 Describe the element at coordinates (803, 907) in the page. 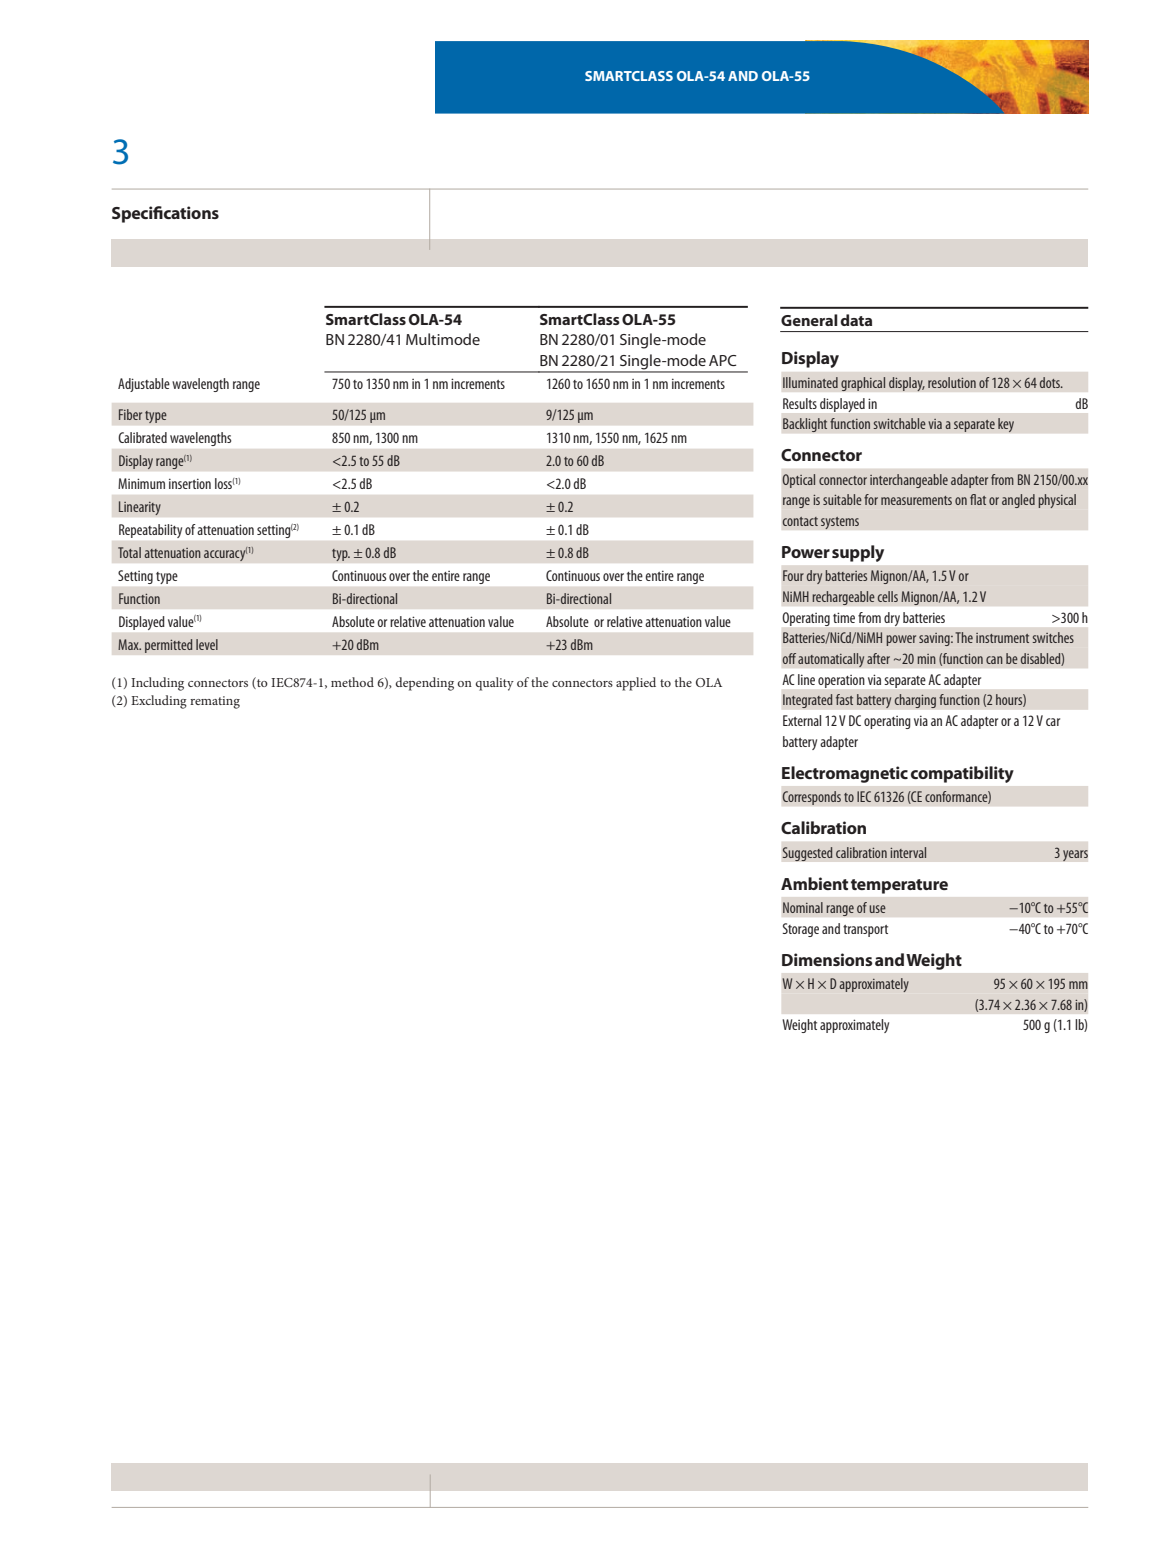

I see `Nominal` at that location.
